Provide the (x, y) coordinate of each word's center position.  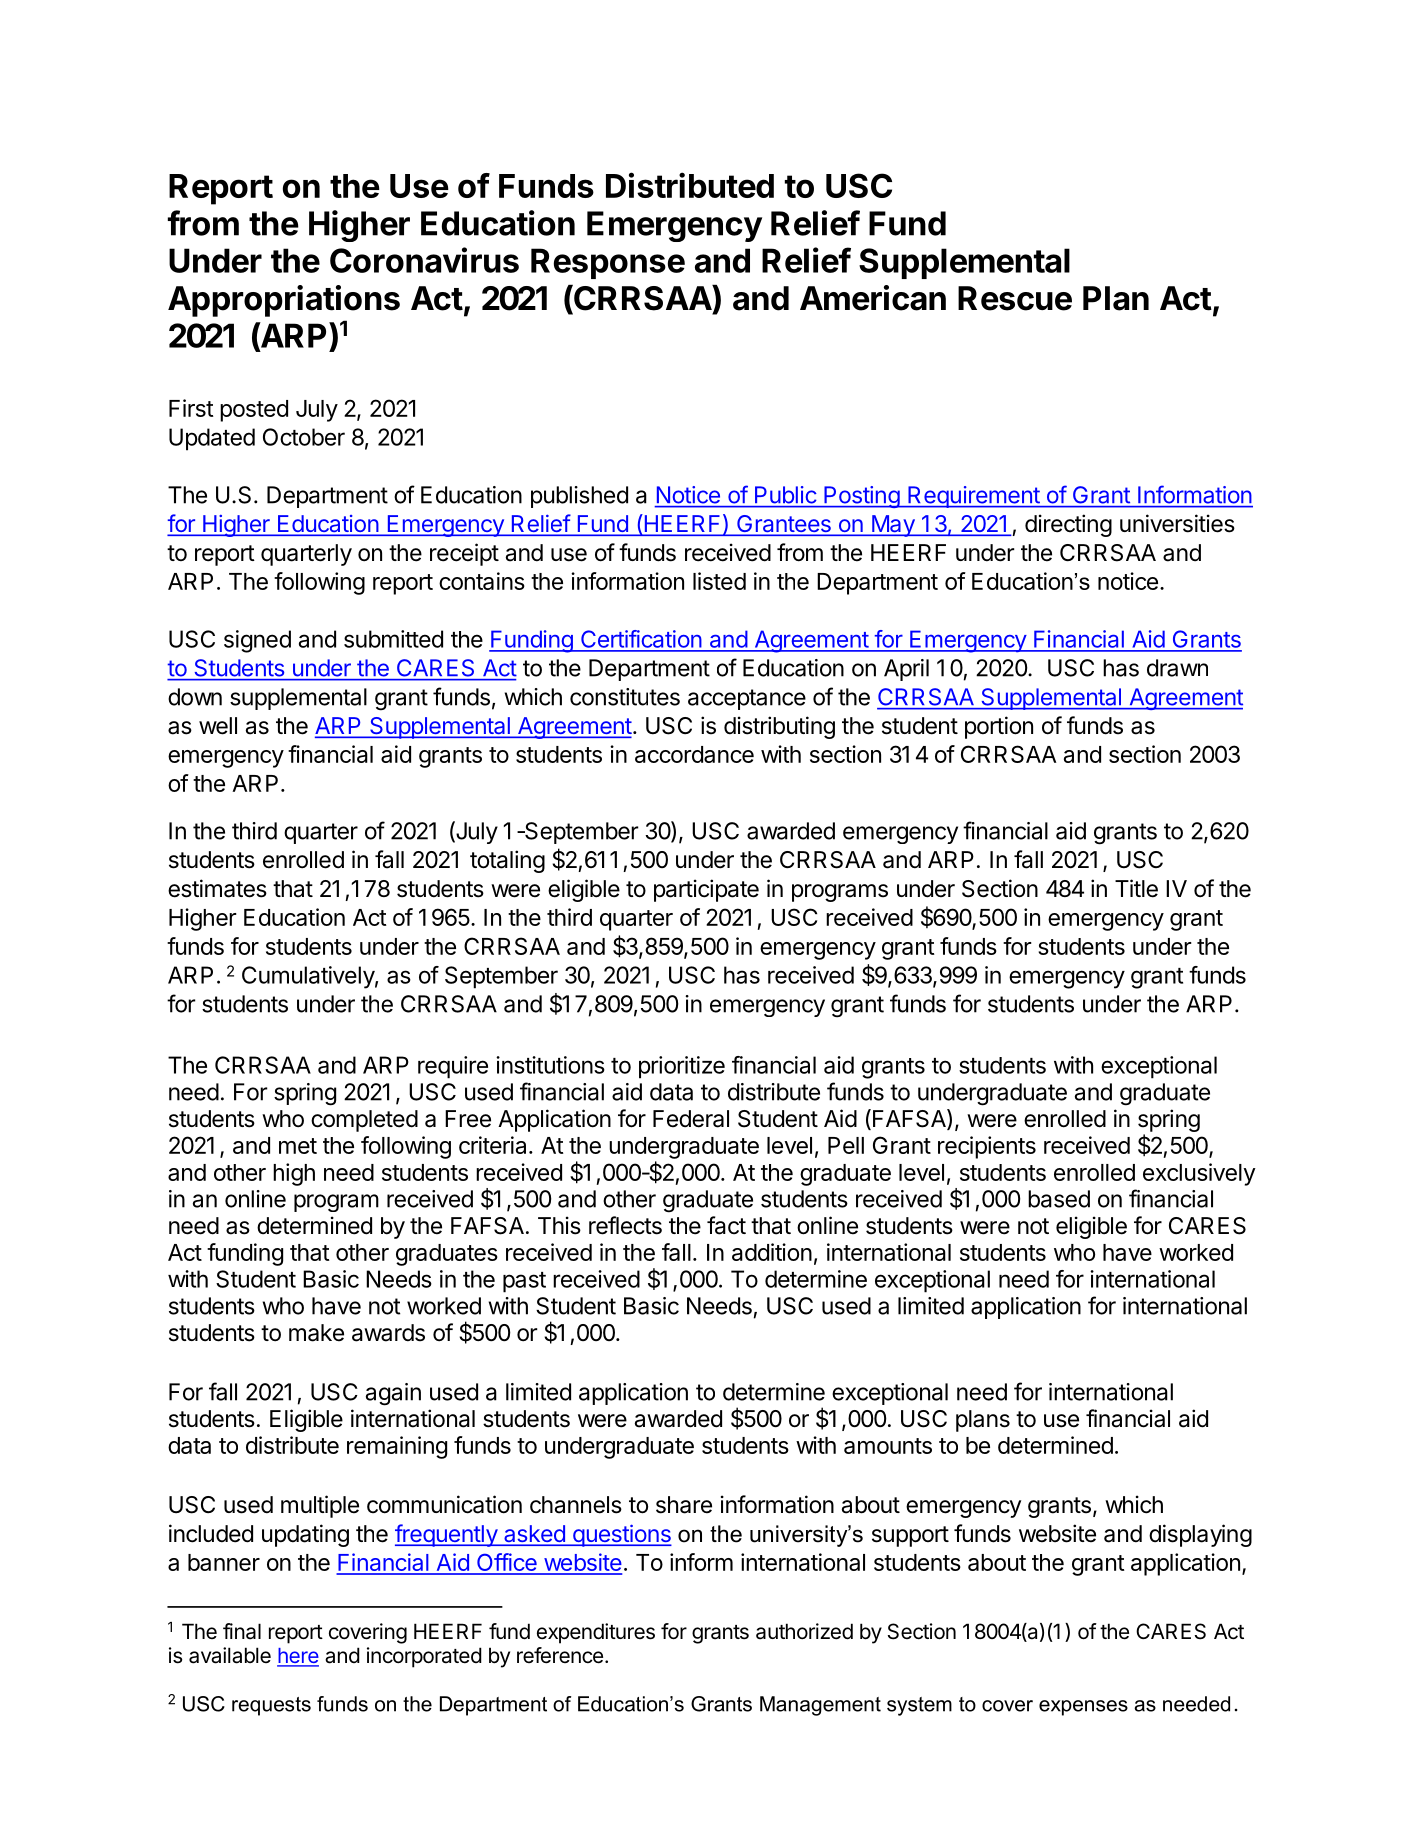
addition (772, 1252)
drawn (1177, 668)
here (298, 1657)
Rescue (1015, 298)
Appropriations (284, 301)
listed (719, 581)
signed (257, 641)
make (316, 1333)
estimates (217, 888)
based (1059, 1199)
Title (1136, 888)
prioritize (682, 1067)
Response (608, 263)
